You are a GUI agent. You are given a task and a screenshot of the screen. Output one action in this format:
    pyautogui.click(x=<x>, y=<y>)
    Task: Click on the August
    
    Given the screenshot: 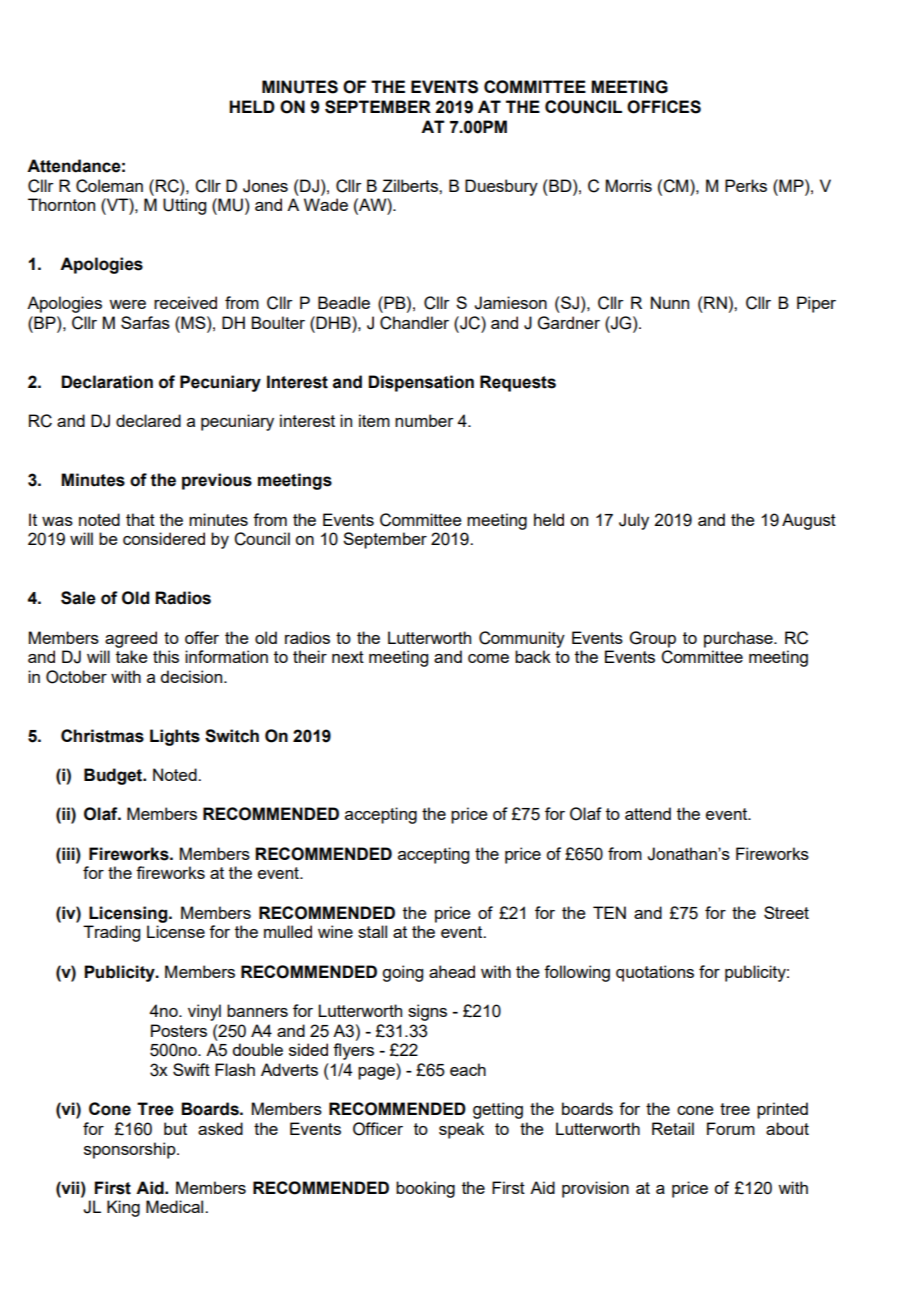 What is the action you would take?
    pyautogui.click(x=809, y=521)
